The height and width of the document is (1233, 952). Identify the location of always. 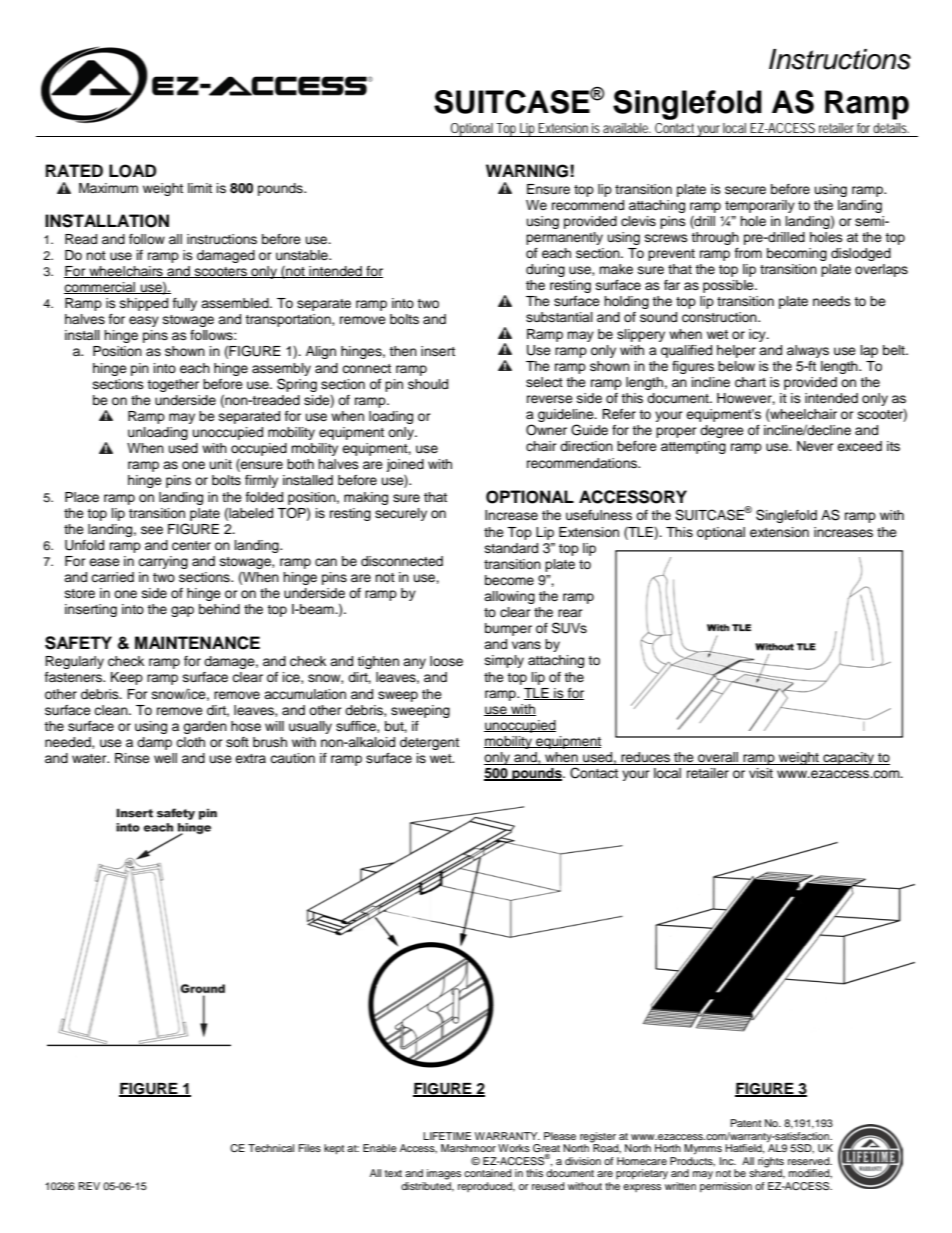
(808, 351).
